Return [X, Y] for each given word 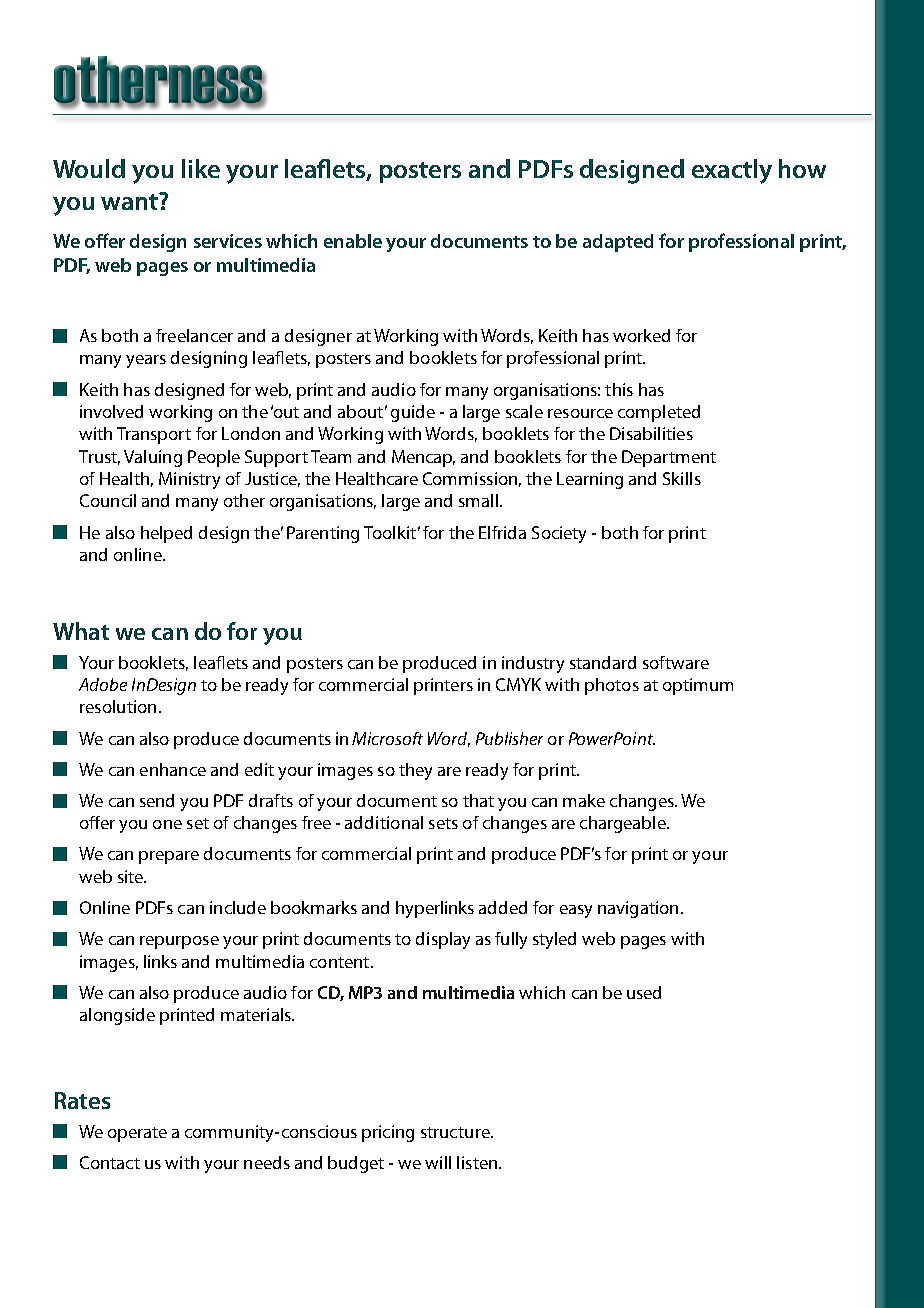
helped [166, 534]
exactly [732, 171]
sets [443, 823]
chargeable [624, 824]
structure [456, 1132]
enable [353, 241]
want [130, 201]
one [167, 824]
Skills [682, 478]
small [478, 500]
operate [137, 1134]
